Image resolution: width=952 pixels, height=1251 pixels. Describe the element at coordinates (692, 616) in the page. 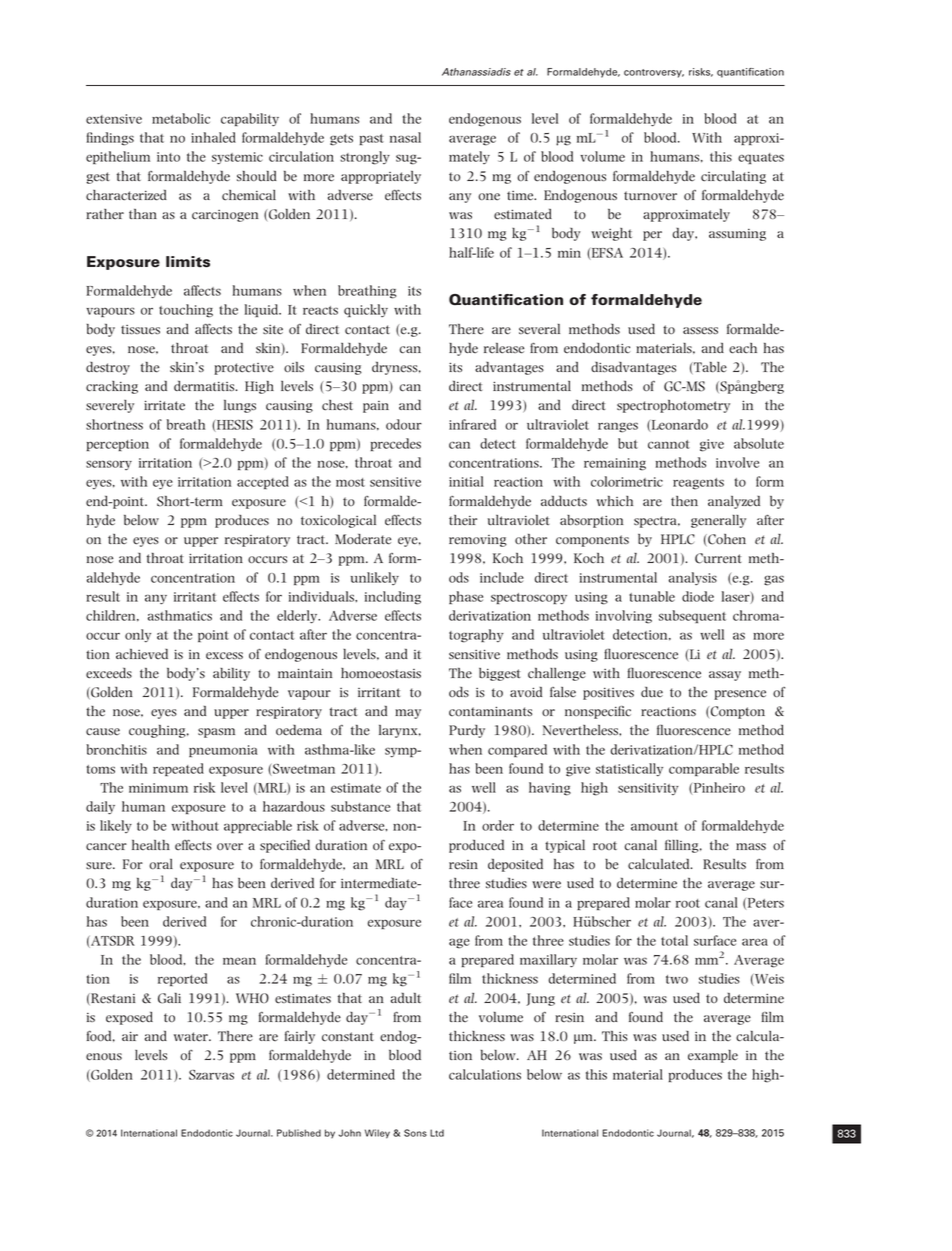

I see `subsequent` at that location.
